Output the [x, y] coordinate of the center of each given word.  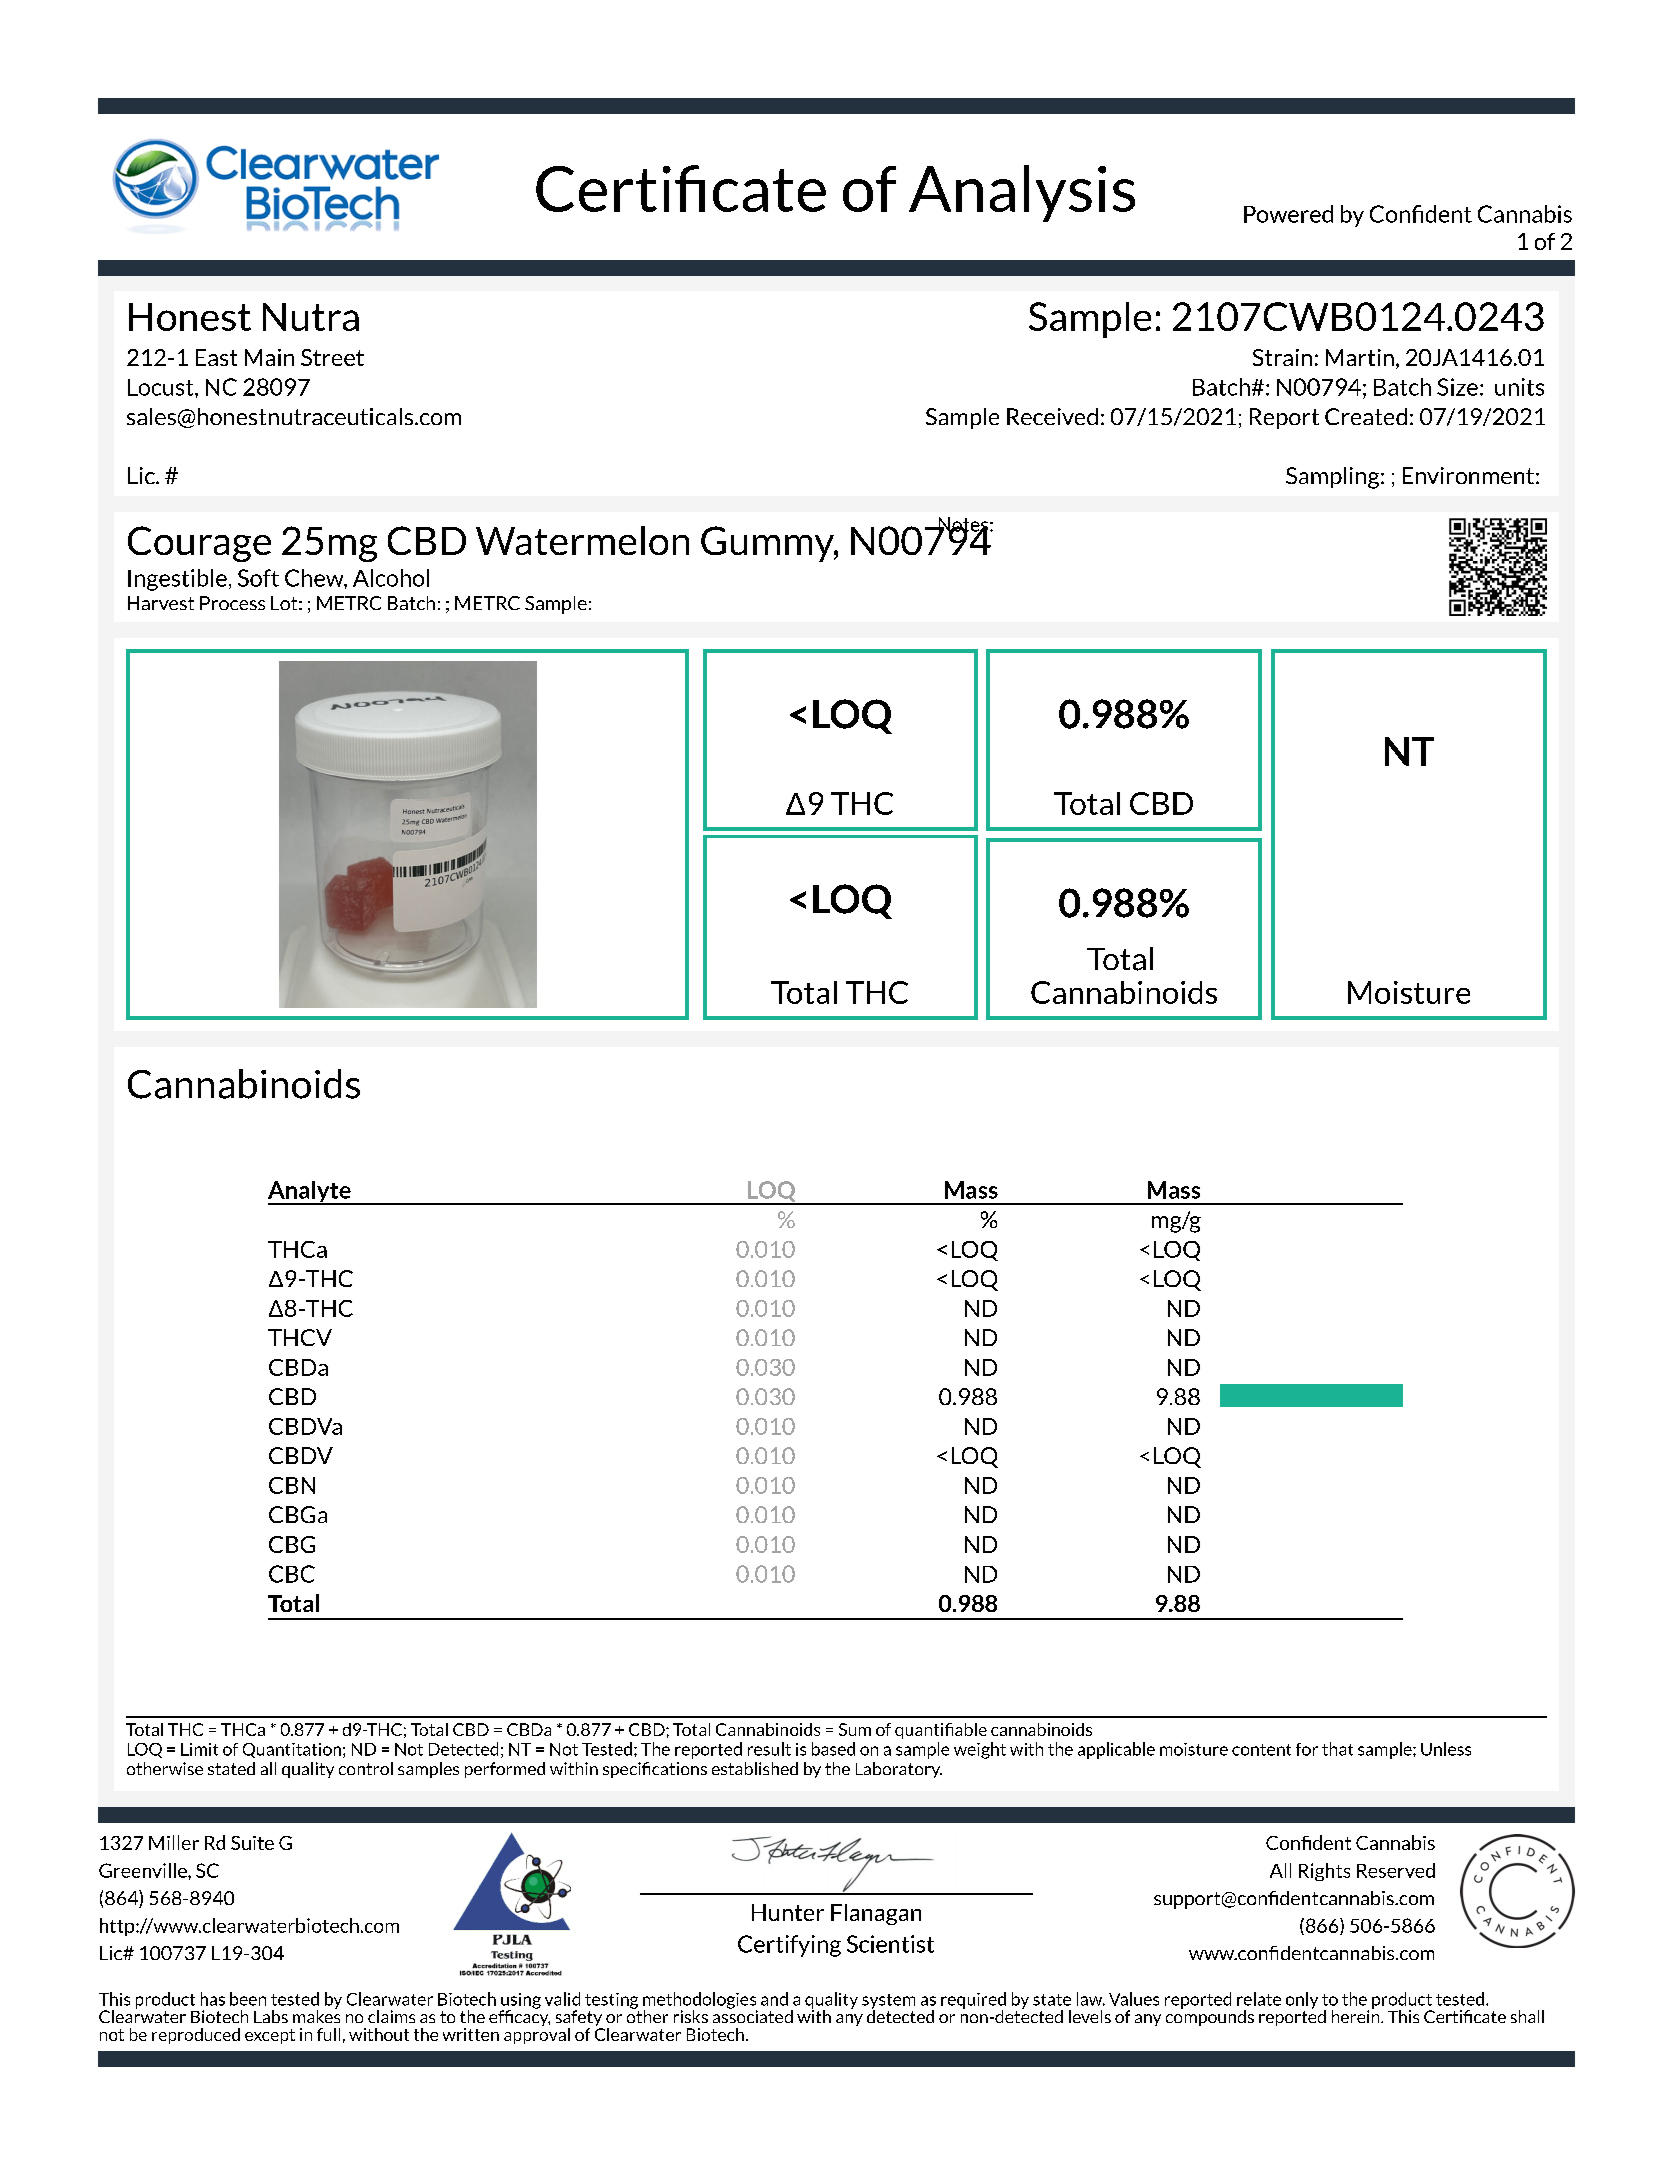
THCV [300, 1337]
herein [1357, 2015]
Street [332, 357]
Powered [1288, 214]
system [888, 2002]
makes [316, 2015]
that [1337, 1749]
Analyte [310, 1193]
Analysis [1022, 193]
